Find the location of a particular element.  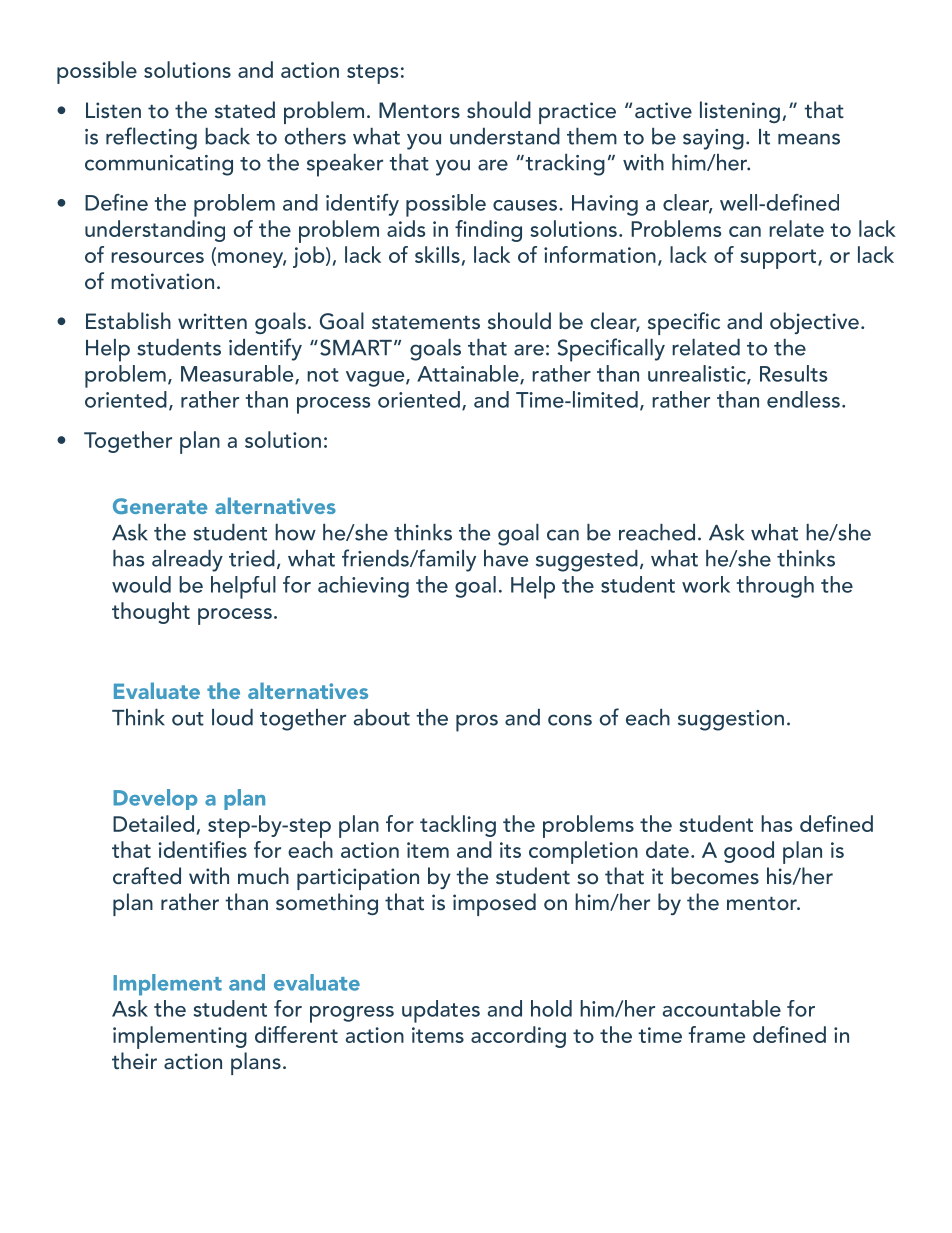

different is located at coordinates (296, 1034).
